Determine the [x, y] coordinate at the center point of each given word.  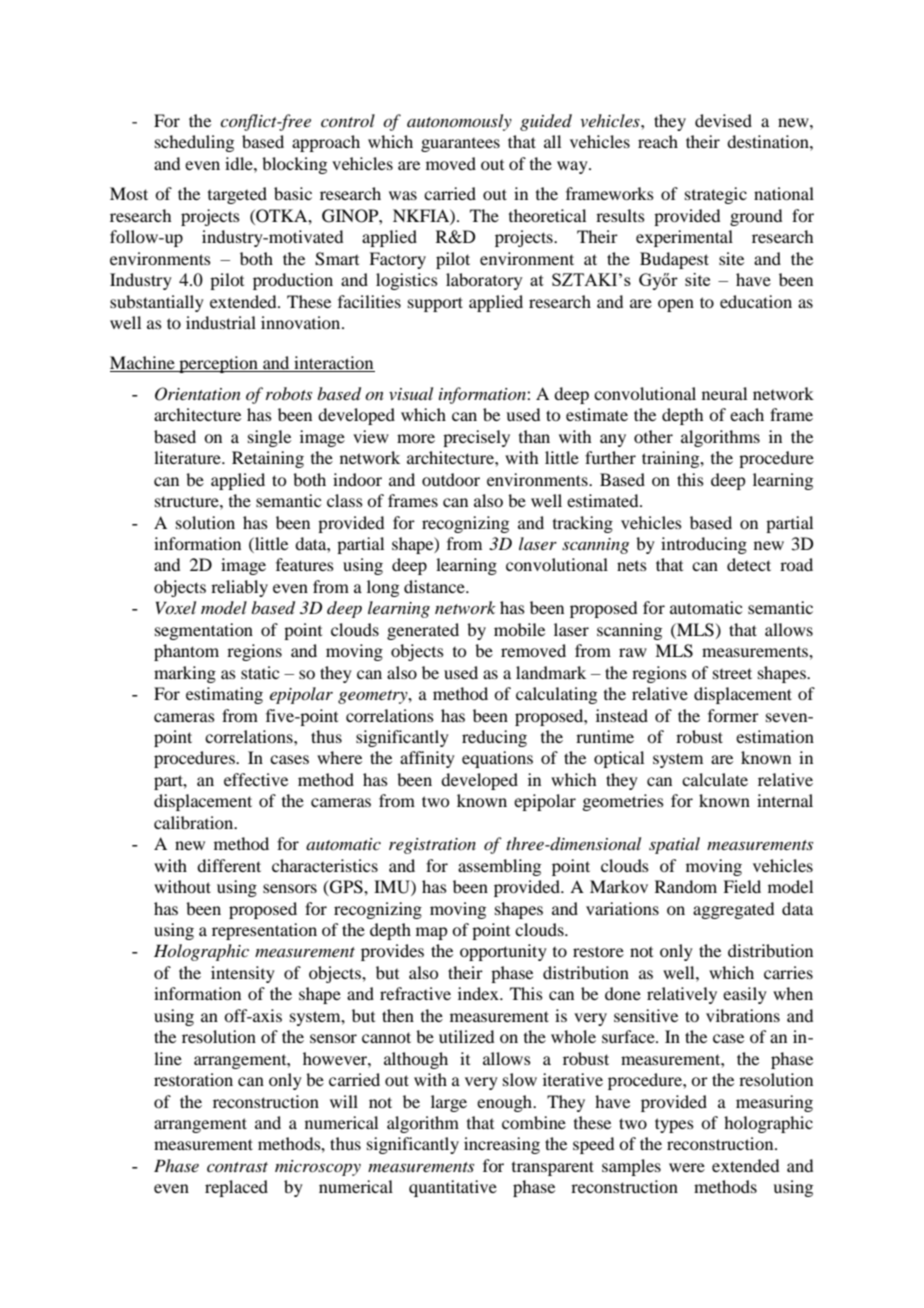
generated [423, 631]
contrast [237, 1167]
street [732, 673]
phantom [186, 652]
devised [723, 120]
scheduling [194, 143]
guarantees [460, 145]
